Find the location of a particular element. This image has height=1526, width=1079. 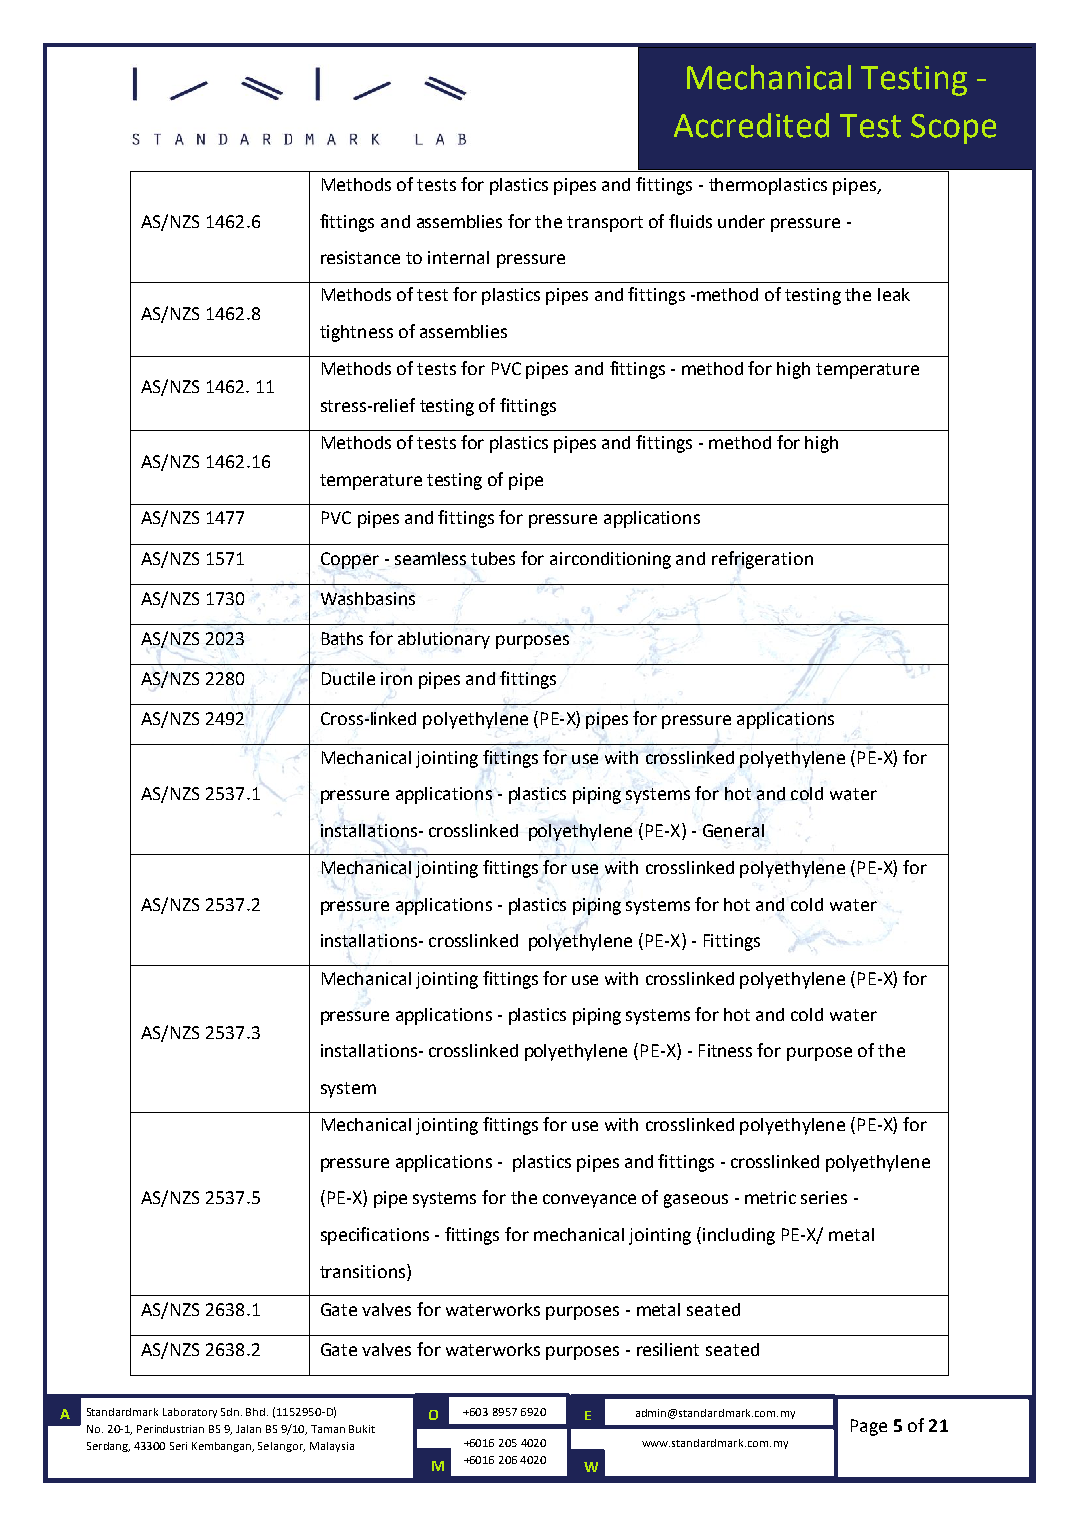

resistance is located at coordinates (360, 257).
